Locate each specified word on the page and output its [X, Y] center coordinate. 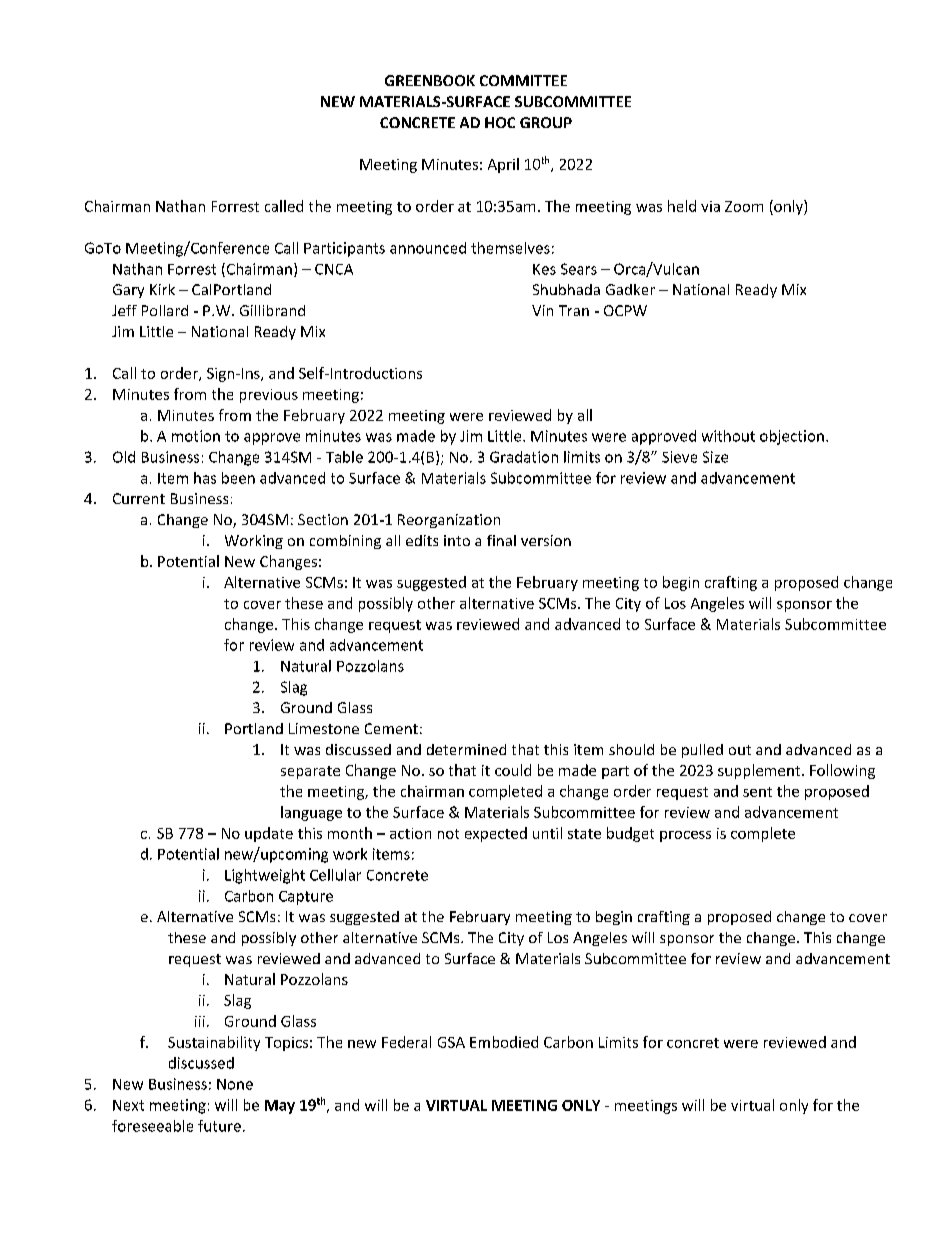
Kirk [162, 289]
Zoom [744, 206]
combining [345, 542]
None [235, 1084]
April [503, 165]
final [501, 540]
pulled [702, 751]
